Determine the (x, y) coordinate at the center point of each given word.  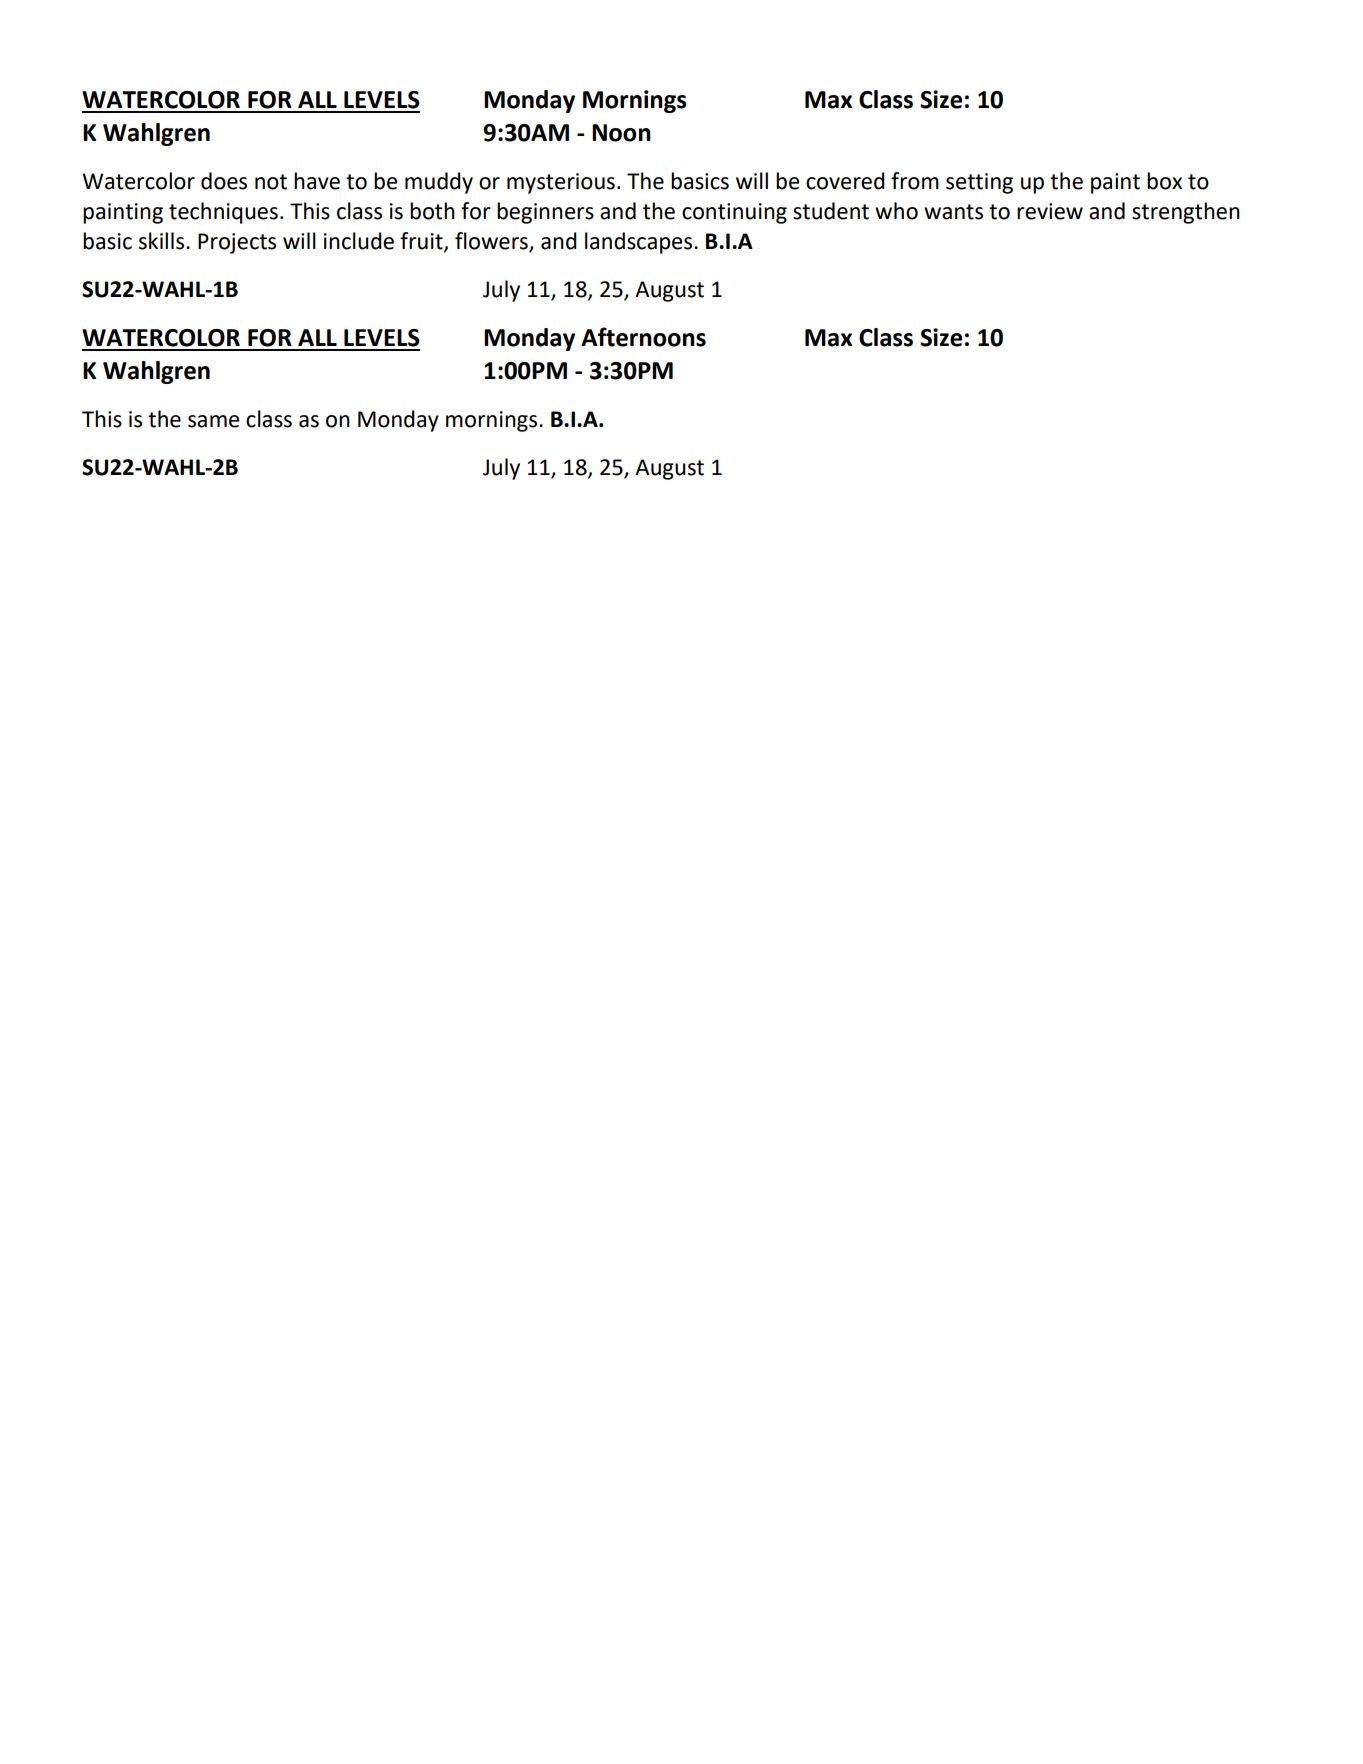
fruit (422, 241)
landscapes (640, 243)
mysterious (561, 183)
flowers (491, 241)
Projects (237, 243)
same (213, 421)
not (271, 182)
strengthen (1186, 213)
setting (979, 183)
